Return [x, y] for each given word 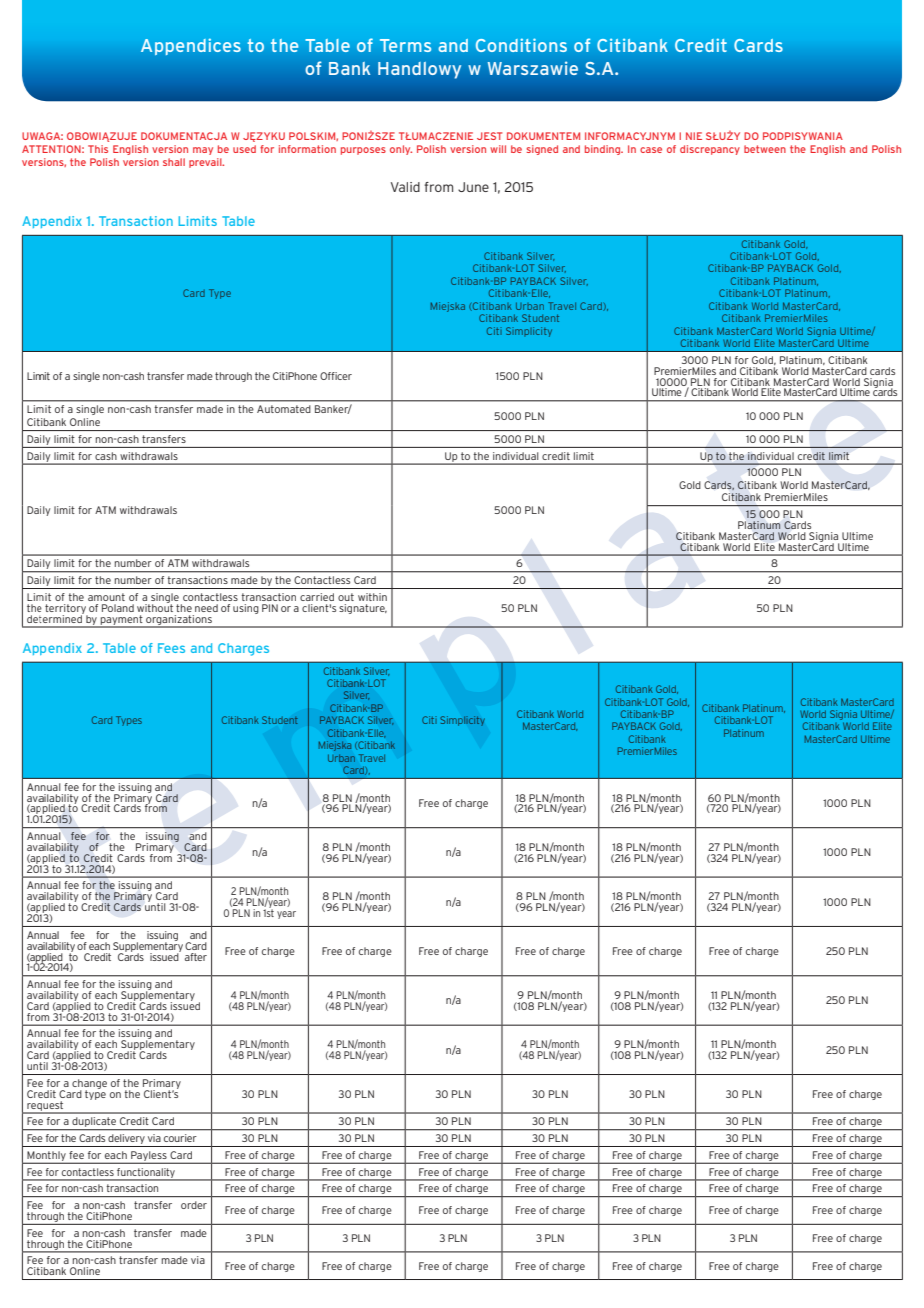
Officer [336, 376]
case [651, 150]
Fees [171, 648]
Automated [284, 409]
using [246, 609]
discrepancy [710, 150]
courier [180, 1138]
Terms [405, 45]
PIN [270, 608]
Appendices [191, 46]
